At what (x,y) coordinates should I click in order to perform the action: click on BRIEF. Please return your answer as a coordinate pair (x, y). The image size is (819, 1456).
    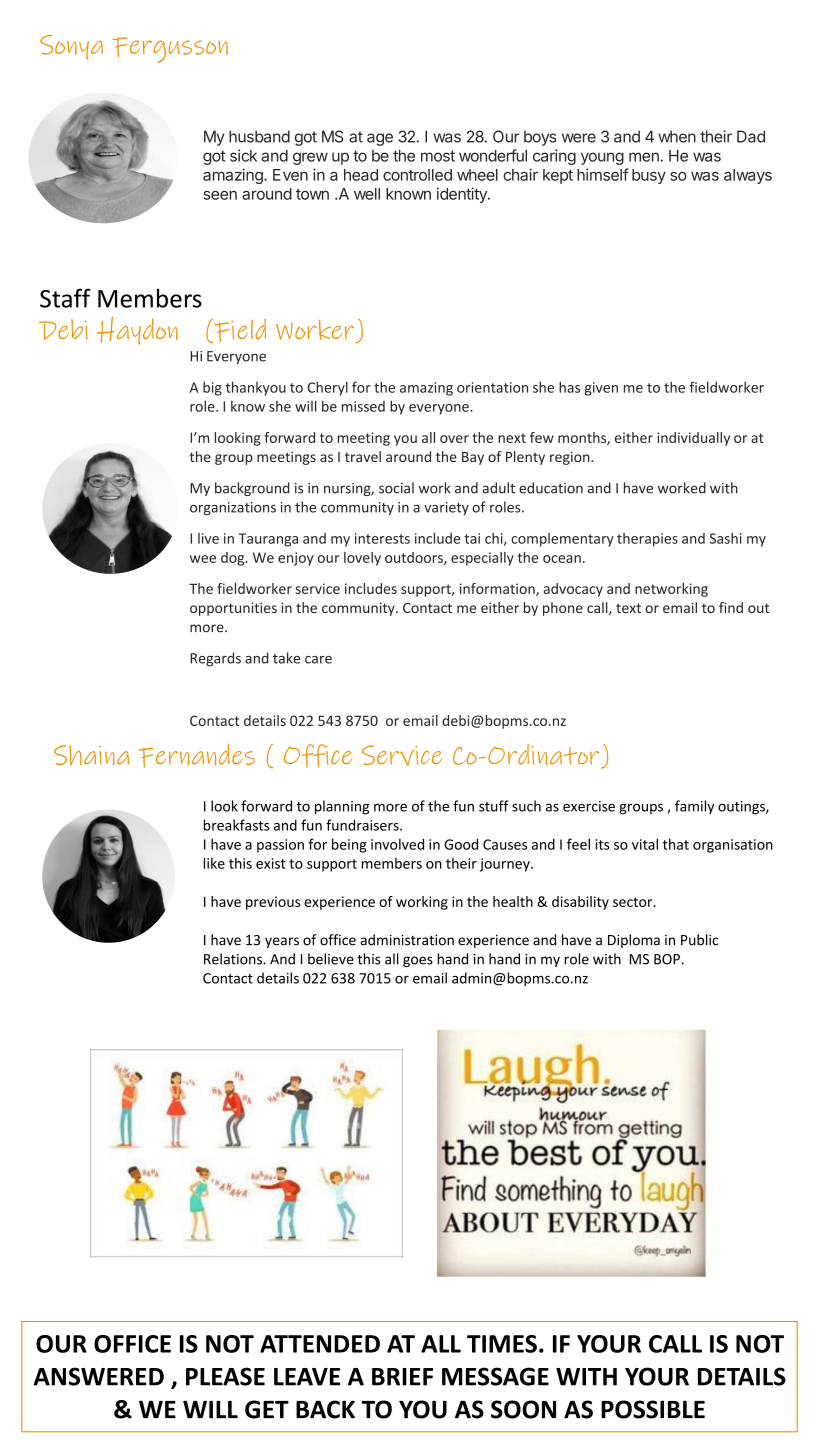
    Looking at the image, I should click on (402, 1377).
